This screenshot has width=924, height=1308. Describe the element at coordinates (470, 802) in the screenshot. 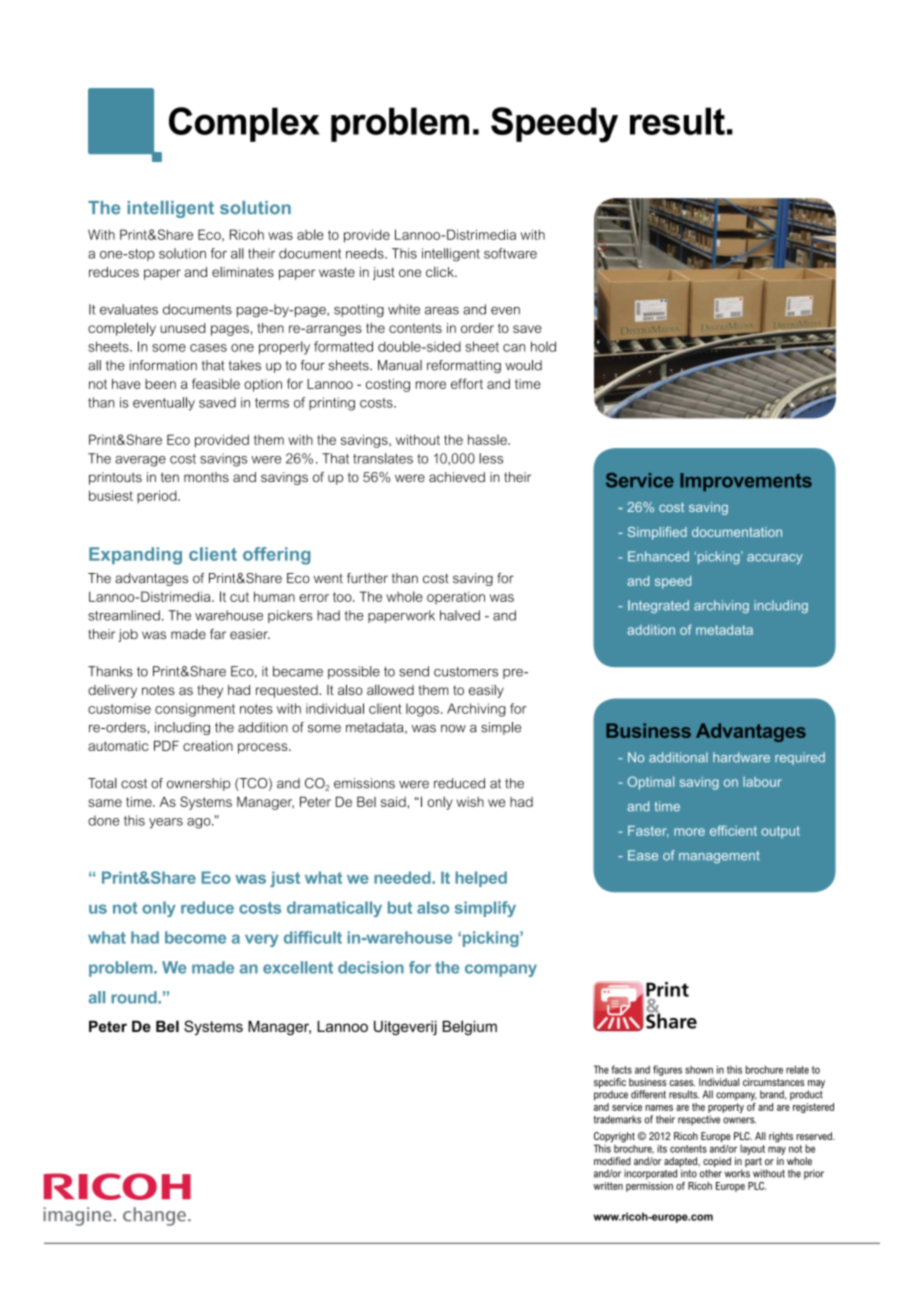

I see `wish` at that location.
